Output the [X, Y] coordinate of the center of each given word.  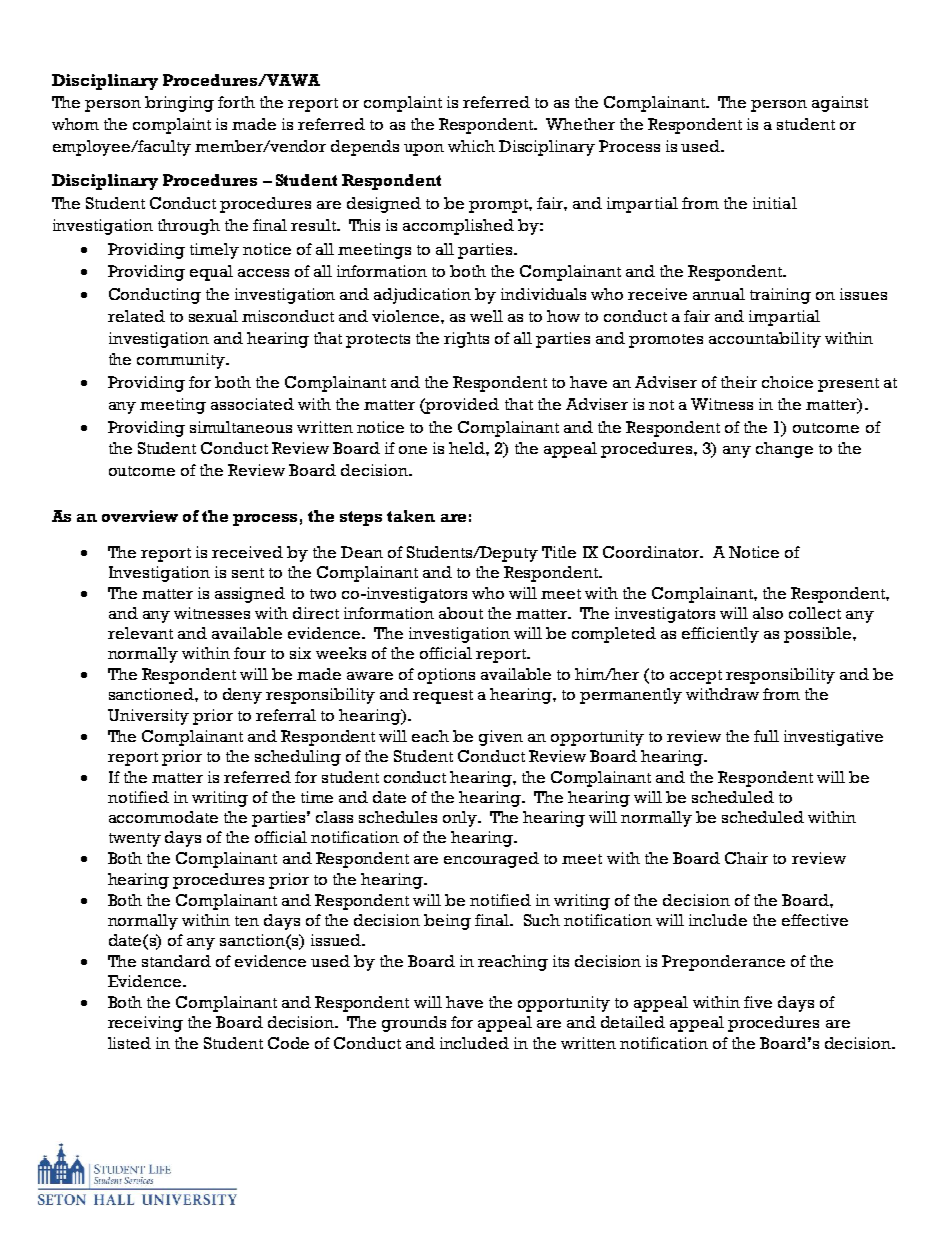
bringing [179, 104]
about [461, 613]
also [768, 613]
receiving [145, 1024]
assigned [250, 595]
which [471, 146]
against [840, 104]
